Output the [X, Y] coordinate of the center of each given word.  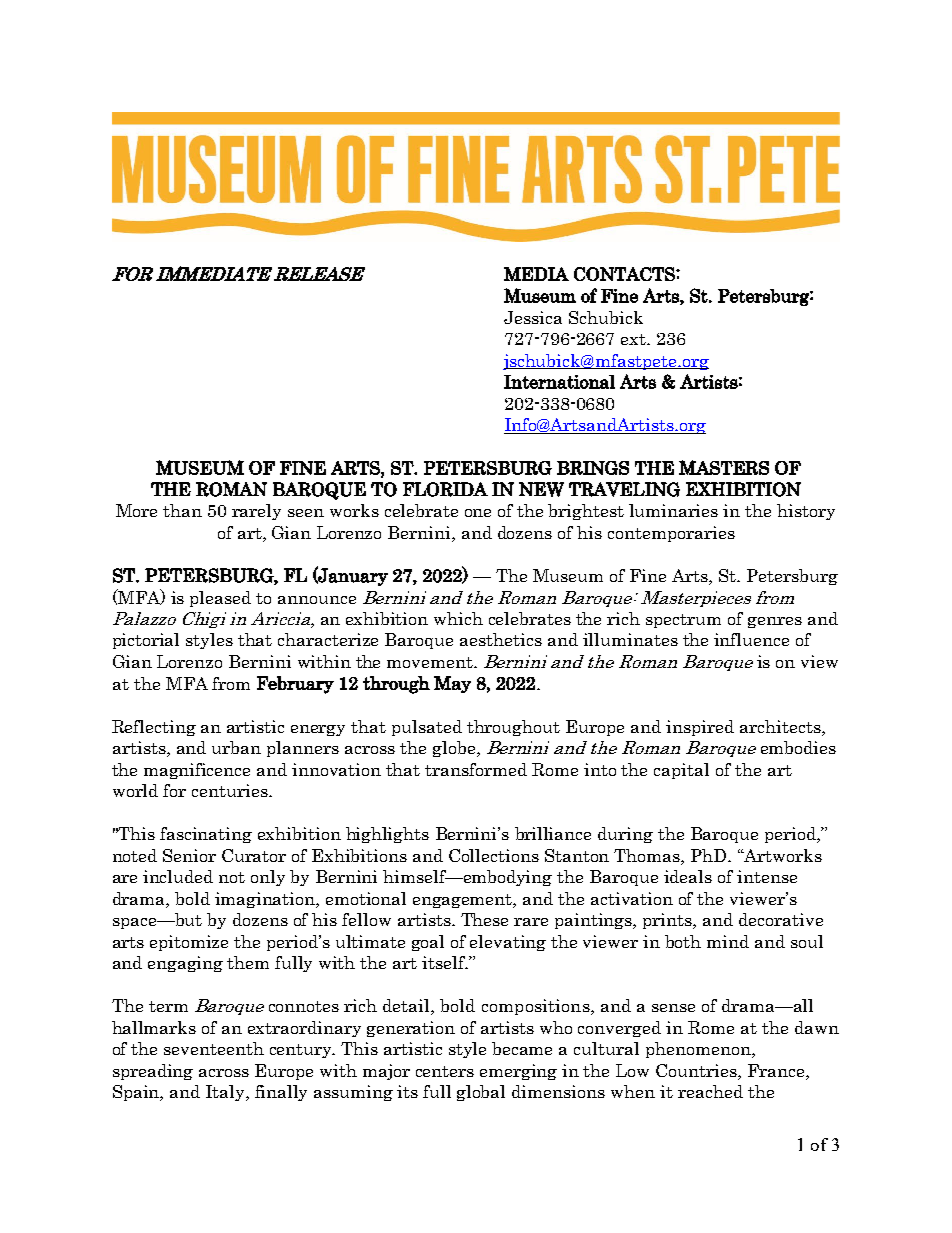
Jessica [533, 317]
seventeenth [214, 1048]
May [452, 684]
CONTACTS [625, 274]
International [559, 382]
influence [751, 639]
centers [445, 1071]
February [295, 685]
